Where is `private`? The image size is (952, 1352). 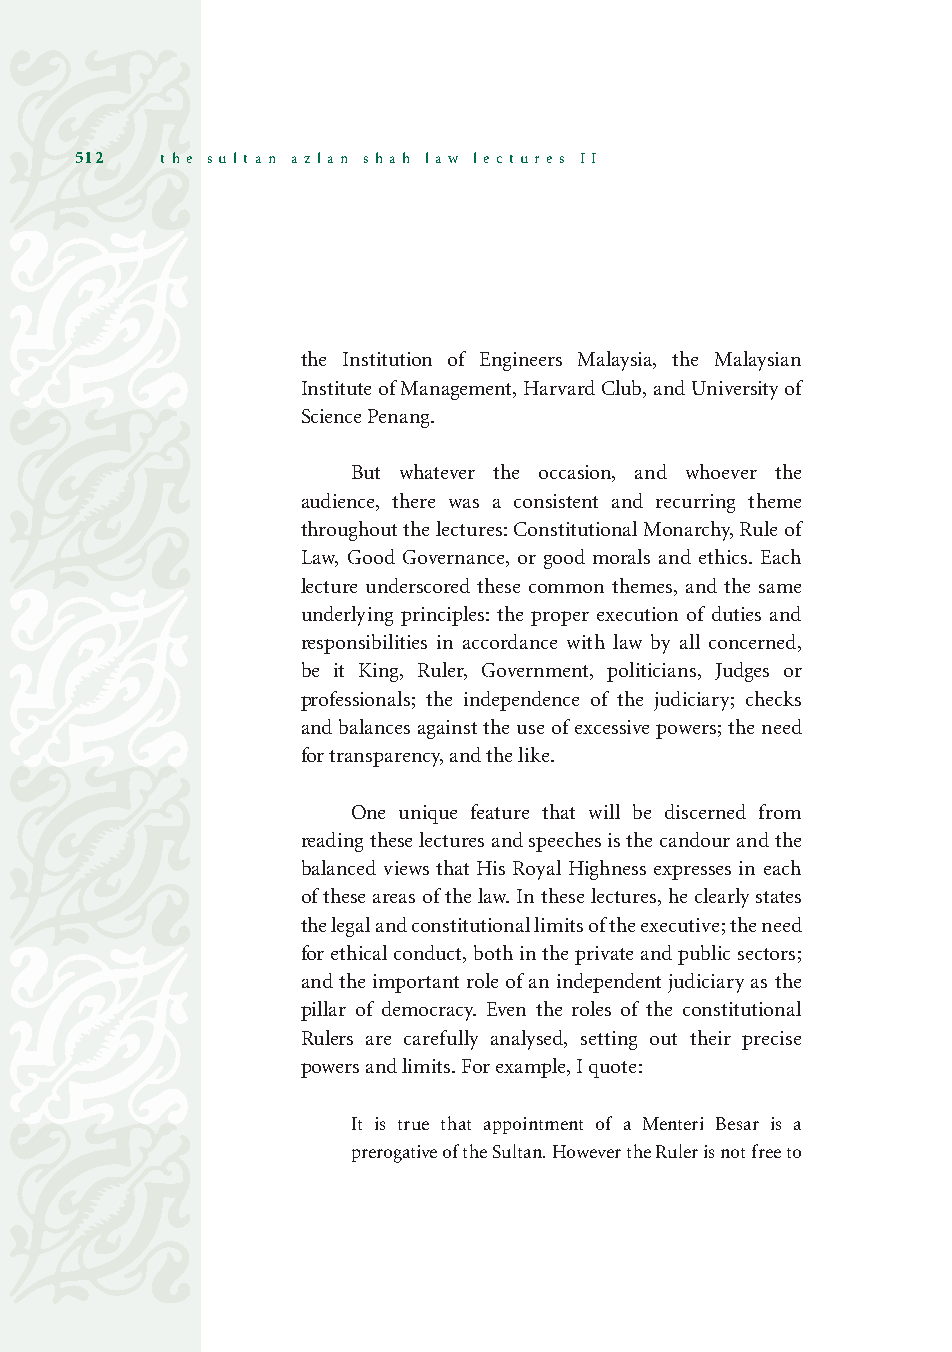 private is located at coordinates (604, 955).
